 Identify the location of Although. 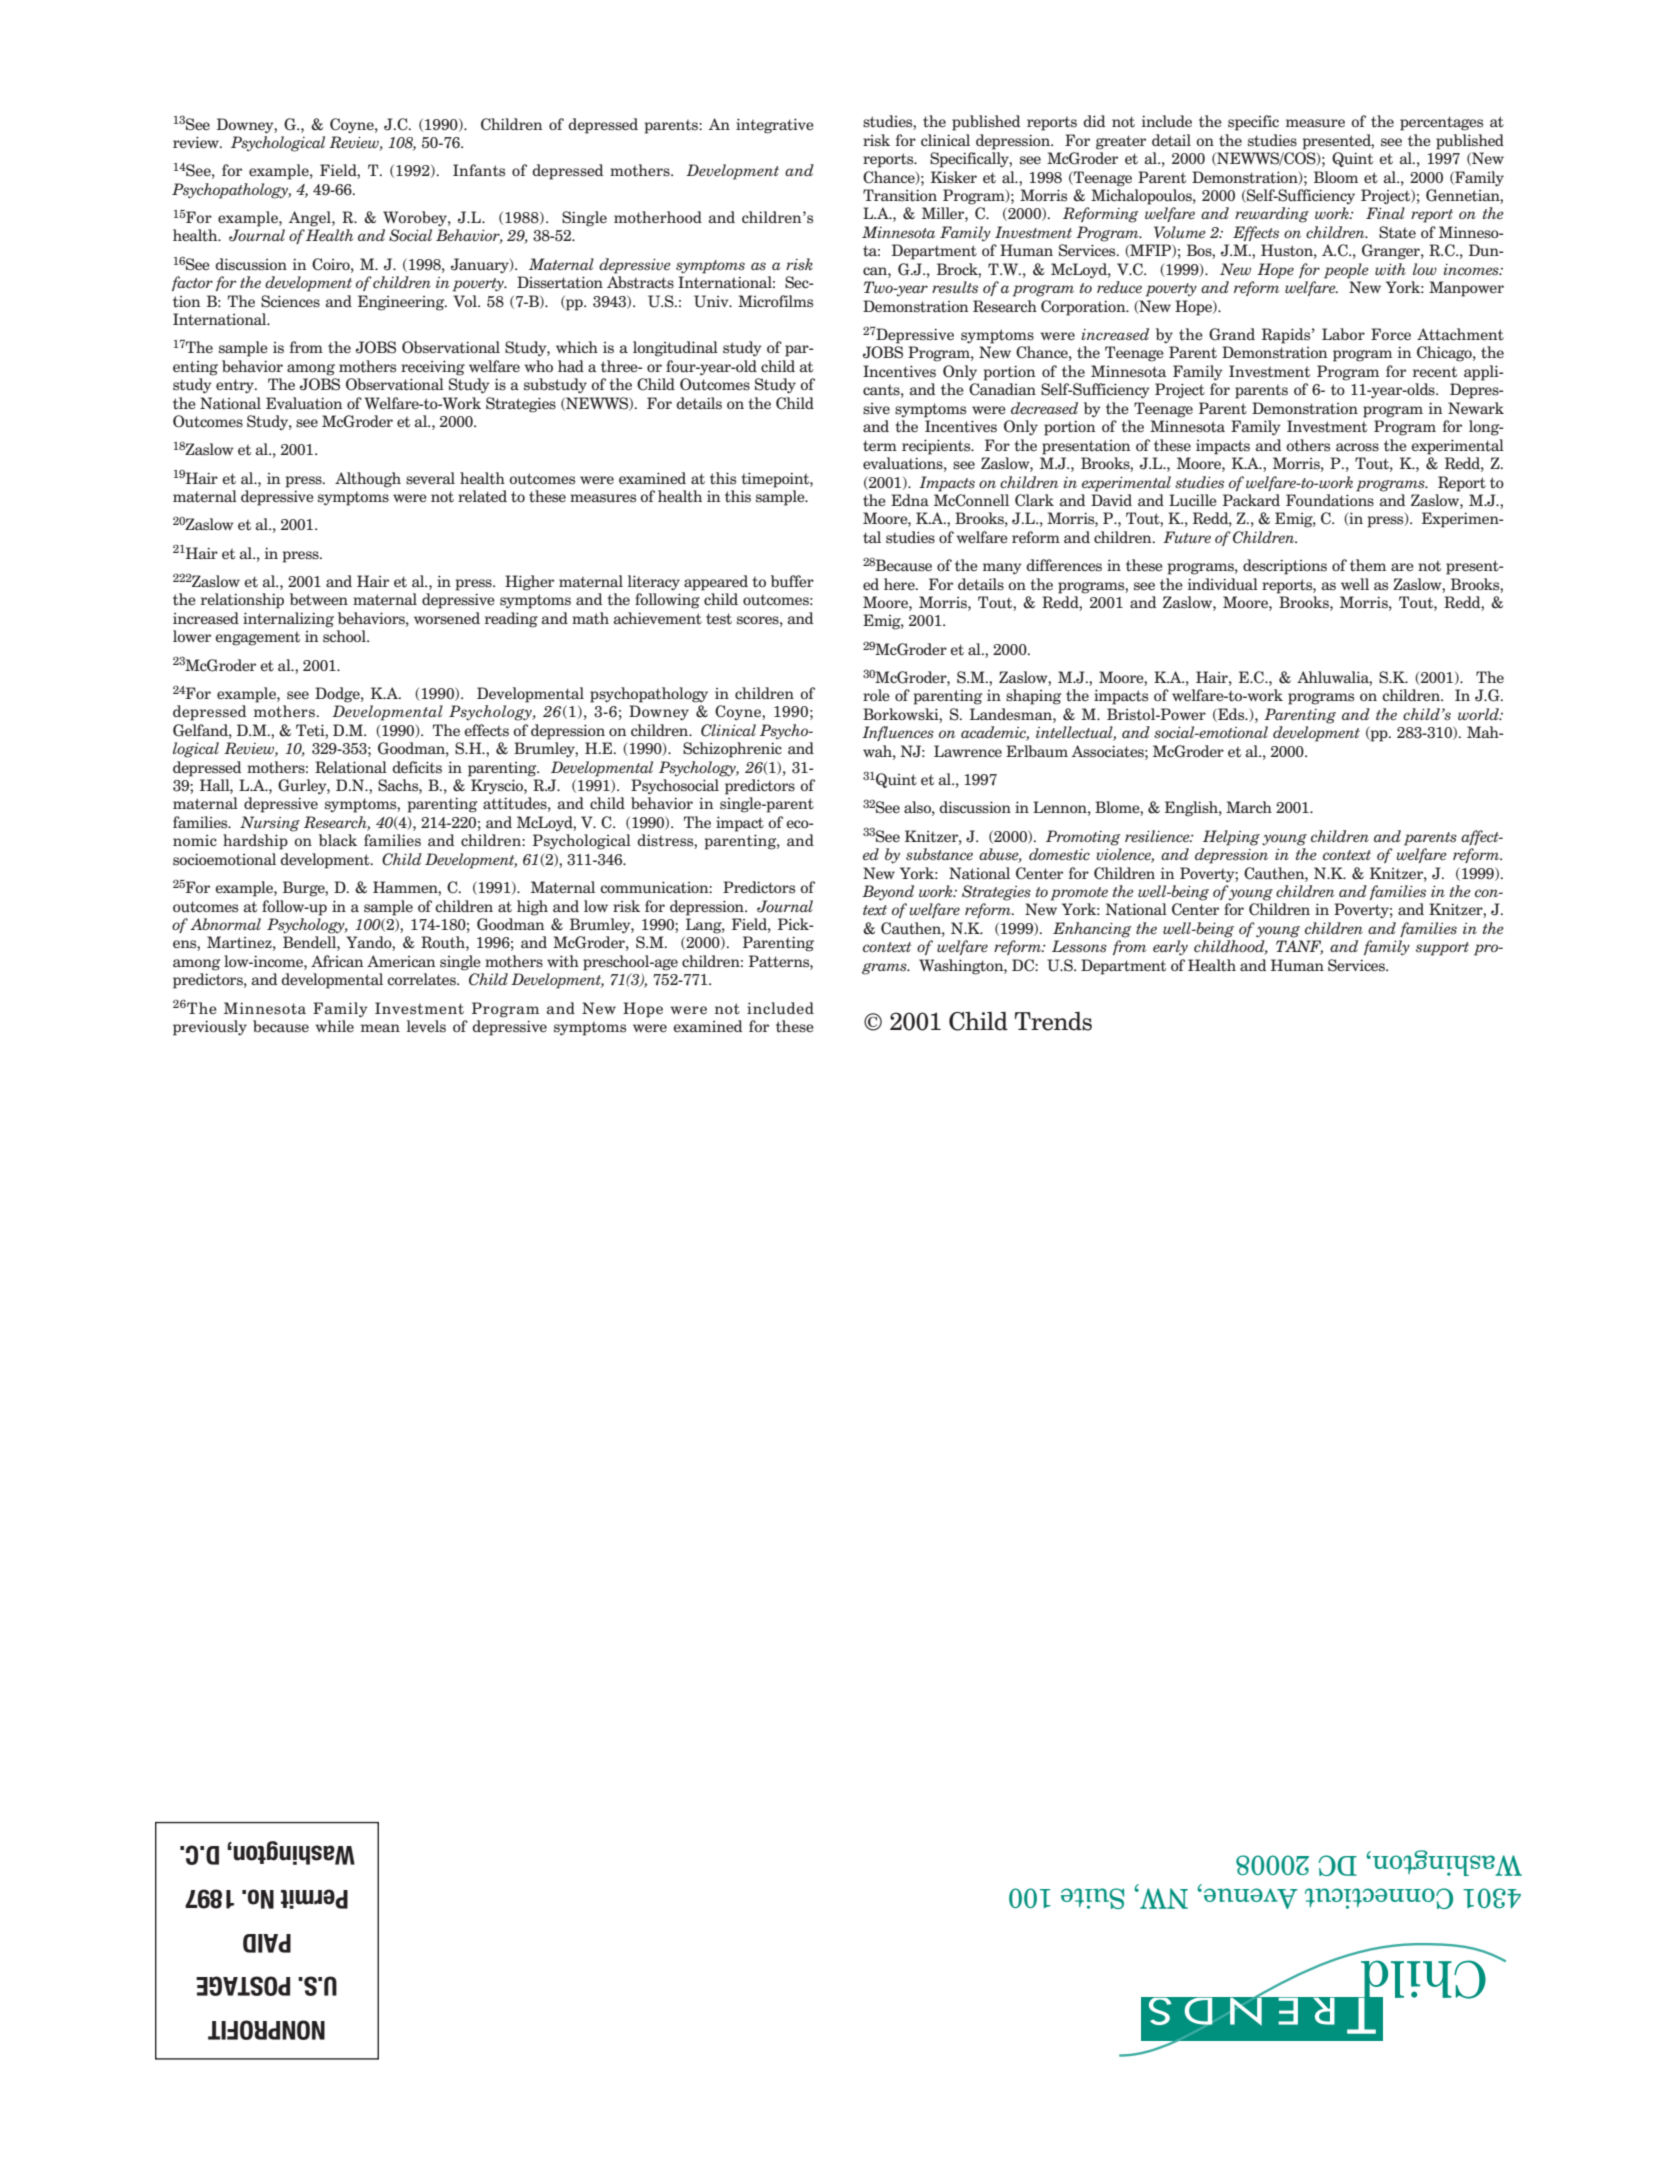
(368, 480).
